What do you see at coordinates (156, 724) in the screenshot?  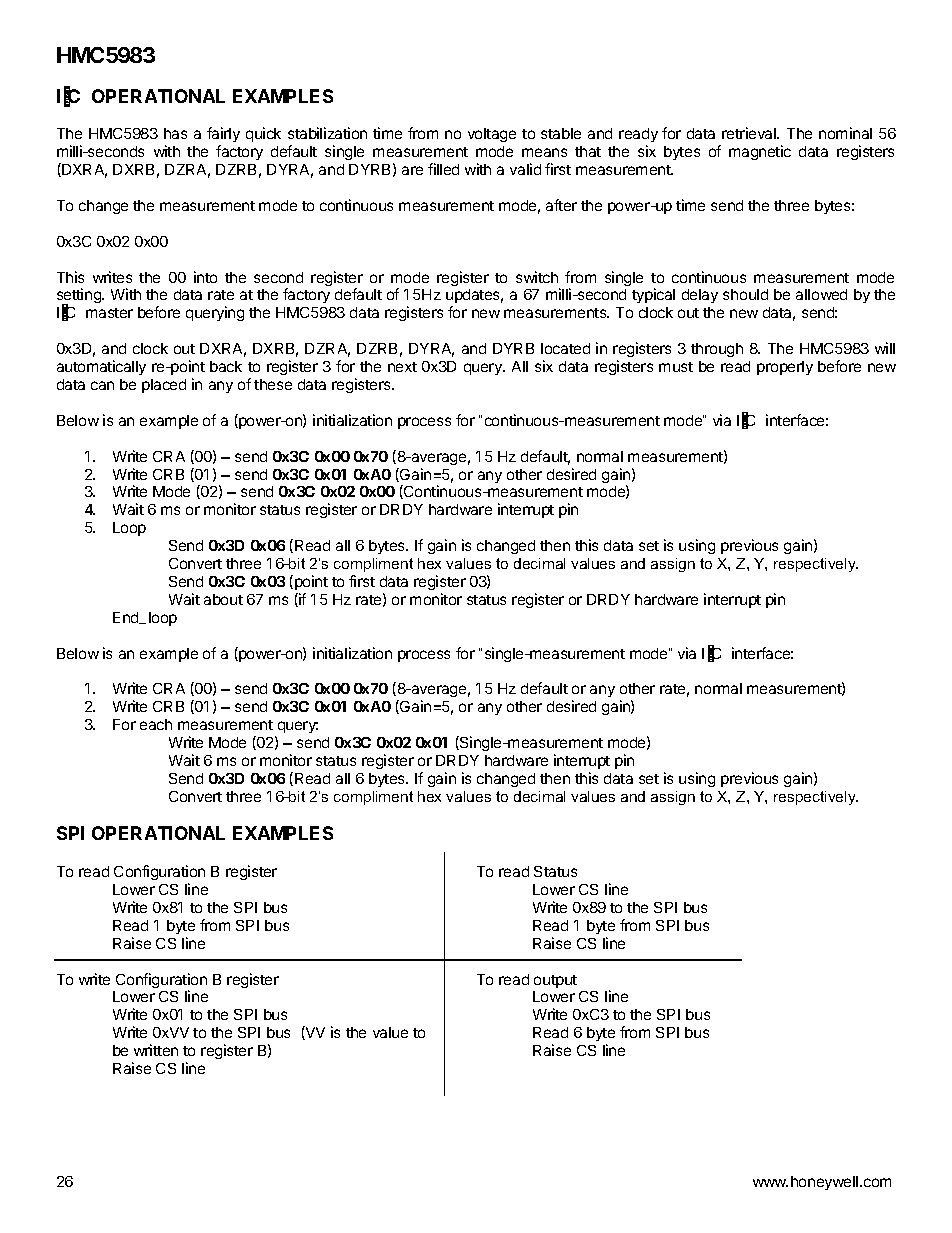 I see `each` at bounding box center [156, 724].
